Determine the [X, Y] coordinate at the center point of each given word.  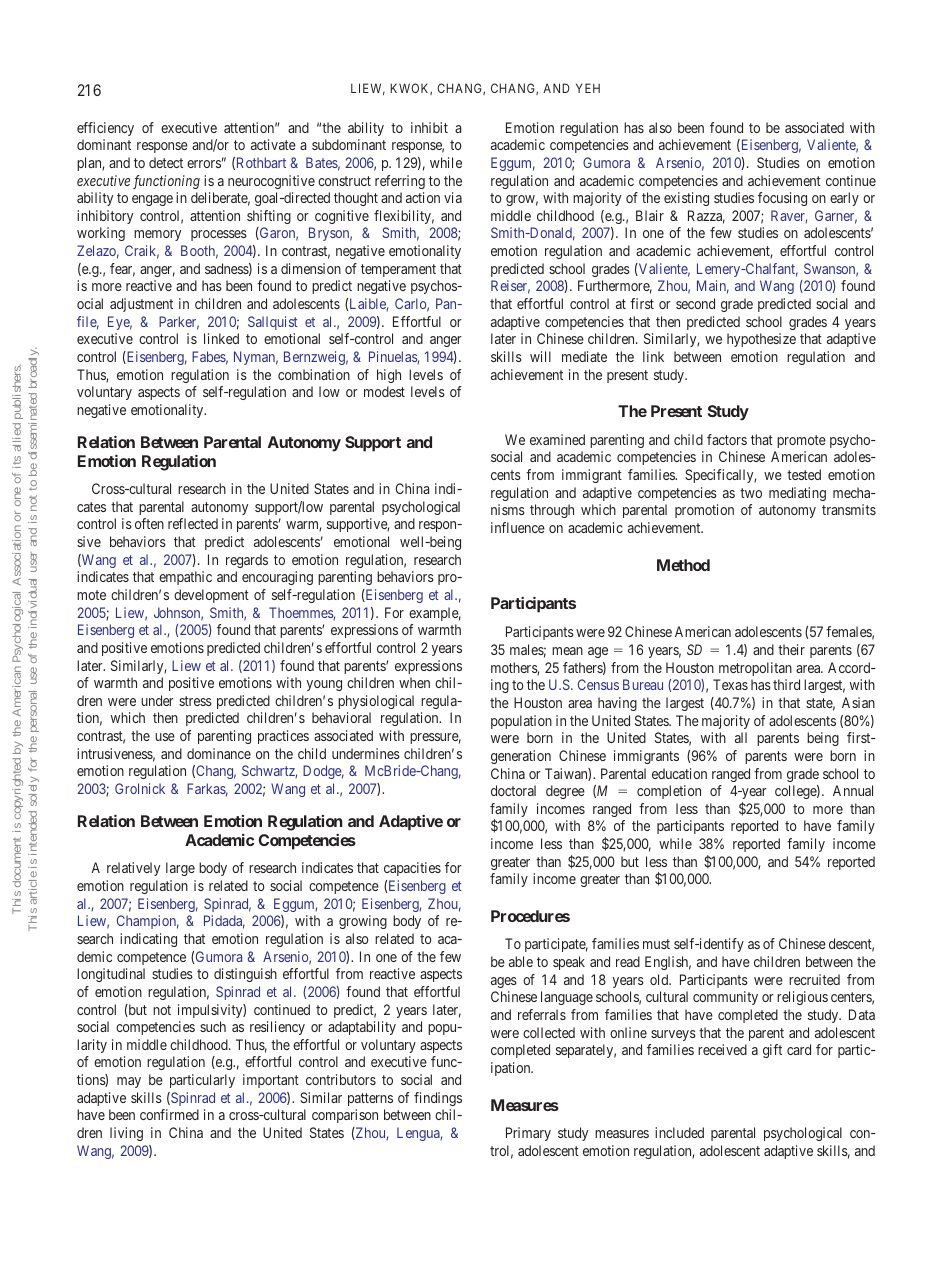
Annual [853, 790]
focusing [782, 199]
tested [804, 474]
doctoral [513, 790]
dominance [219, 753]
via [453, 197]
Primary [528, 1134]
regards [247, 561]
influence [518, 527]
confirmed [169, 1114]
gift [772, 1051]
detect [166, 162]
